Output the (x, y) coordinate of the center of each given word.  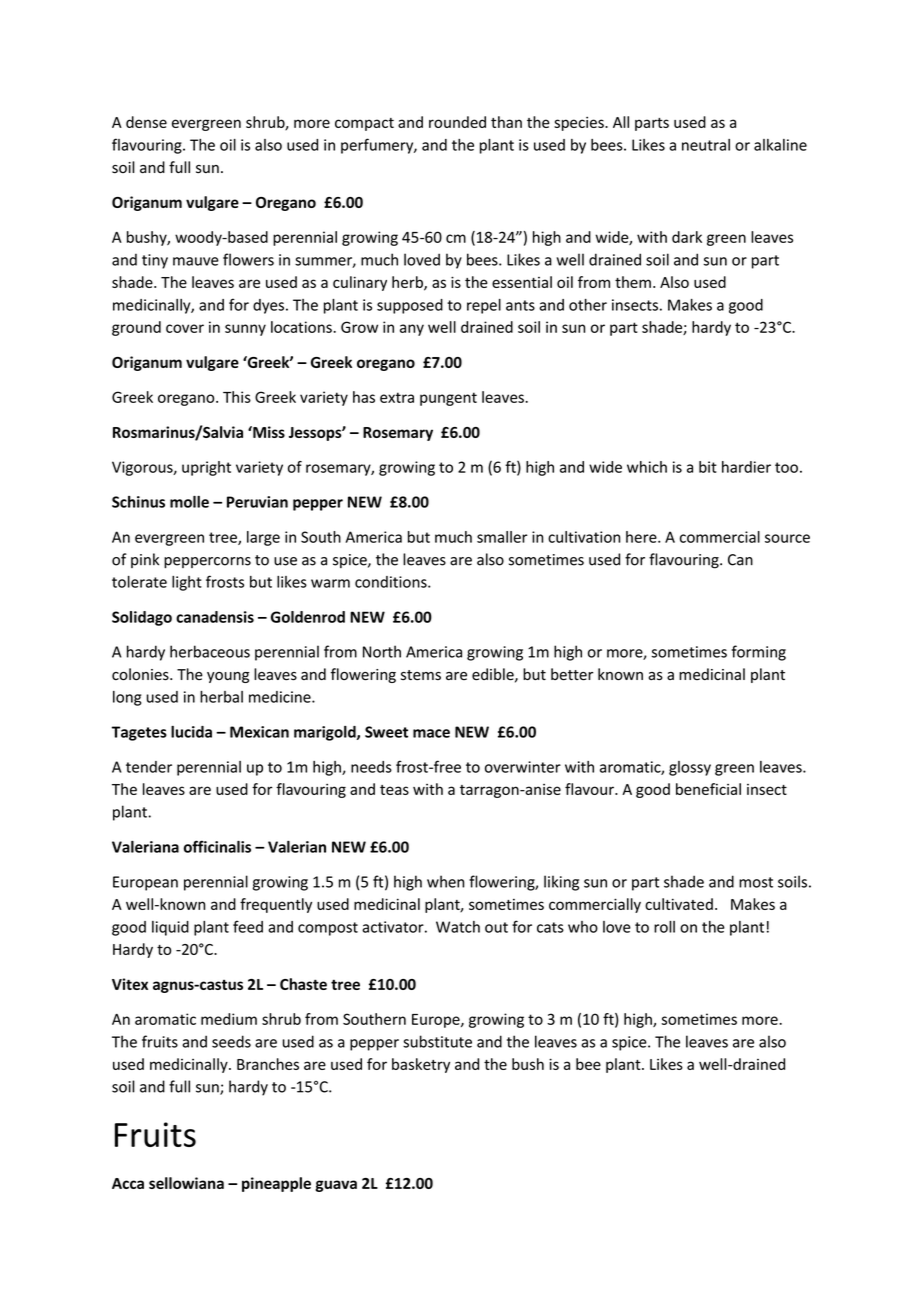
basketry (421, 1065)
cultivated (679, 904)
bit (708, 467)
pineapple (276, 1184)
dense (146, 122)
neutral (706, 145)
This (237, 397)
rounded (457, 122)
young (228, 677)
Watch (458, 927)
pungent (448, 399)
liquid (170, 928)
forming (759, 653)
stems (421, 675)
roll (664, 927)
